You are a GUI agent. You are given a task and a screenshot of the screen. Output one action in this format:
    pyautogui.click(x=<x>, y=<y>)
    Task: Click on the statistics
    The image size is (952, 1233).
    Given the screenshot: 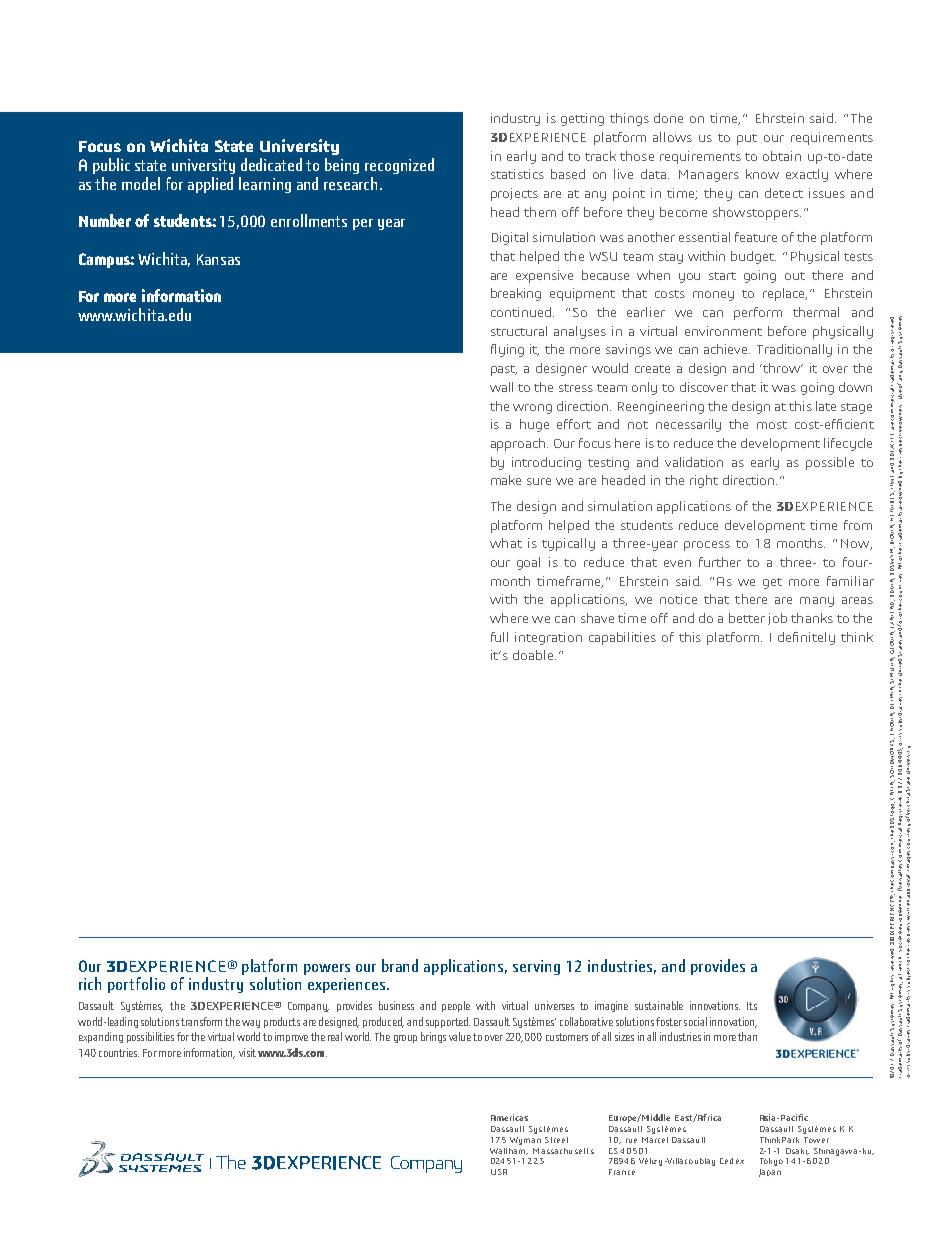 What is the action you would take?
    pyautogui.click(x=517, y=174)
